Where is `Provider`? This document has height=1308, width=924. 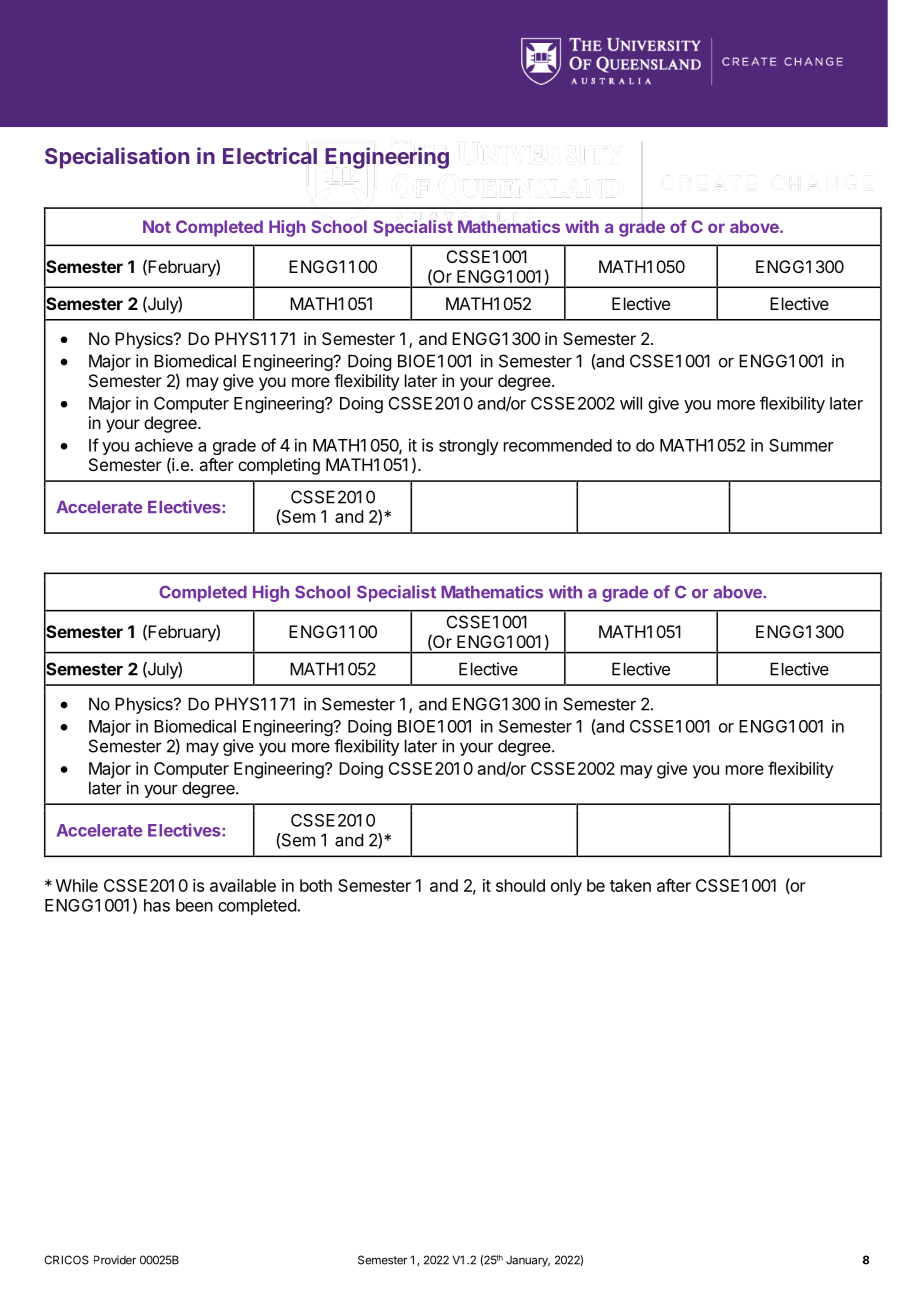
Provider is located at coordinates (115, 1260).
